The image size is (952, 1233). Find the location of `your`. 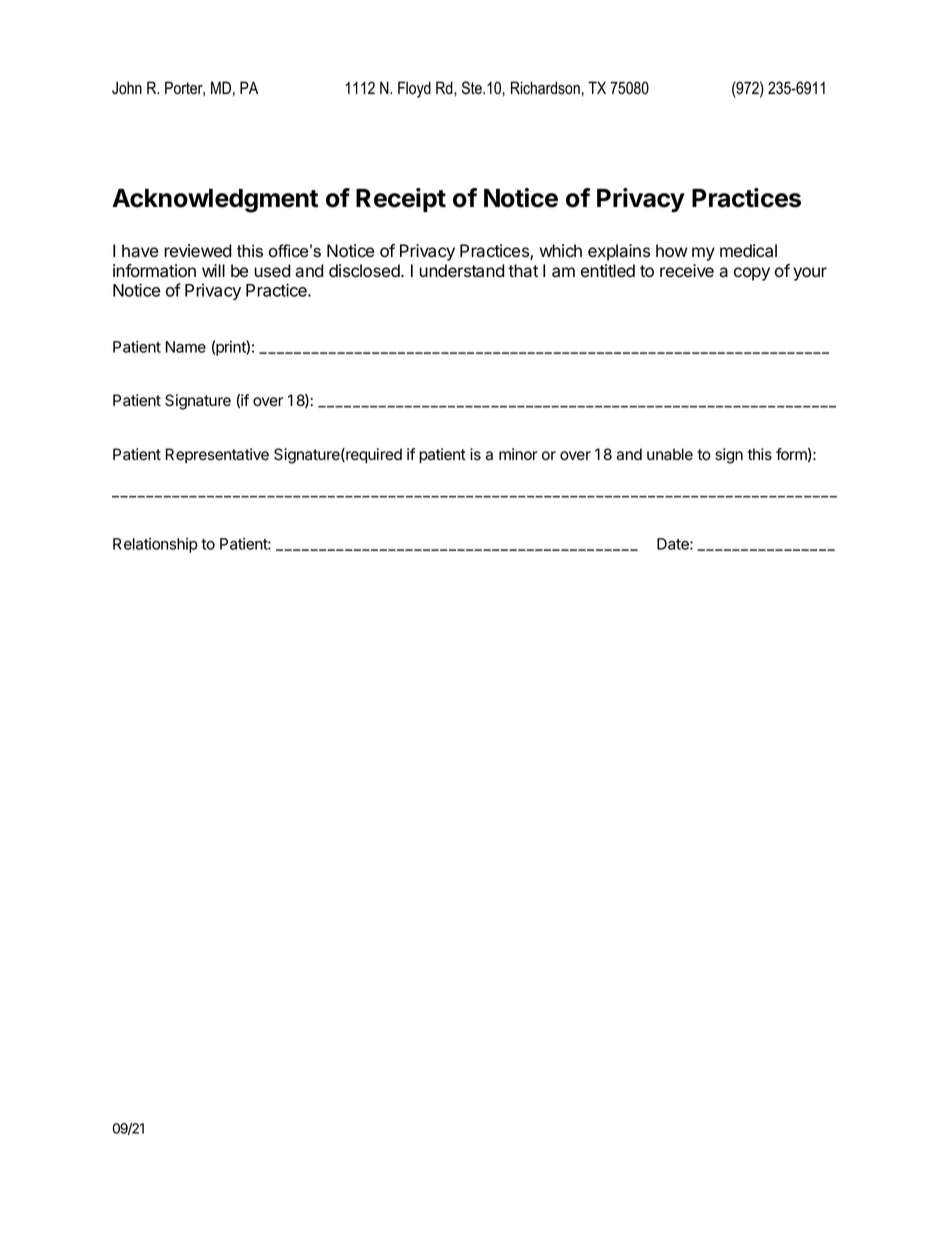

your is located at coordinates (810, 274).
